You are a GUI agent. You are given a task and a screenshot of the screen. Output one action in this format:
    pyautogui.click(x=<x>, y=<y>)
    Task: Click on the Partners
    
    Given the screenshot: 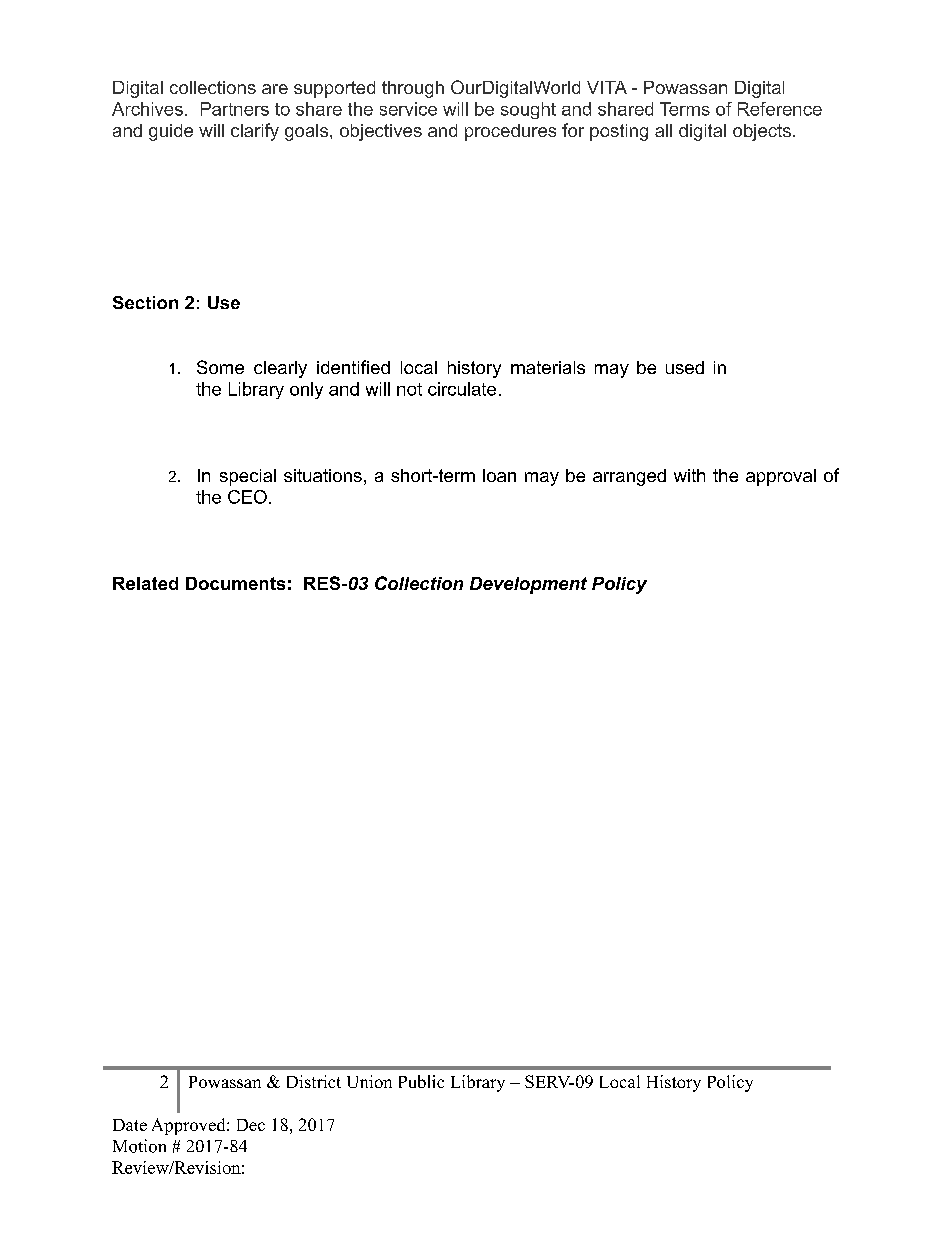 What is the action you would take?
    pyautogui.click(x=235, y=109)
